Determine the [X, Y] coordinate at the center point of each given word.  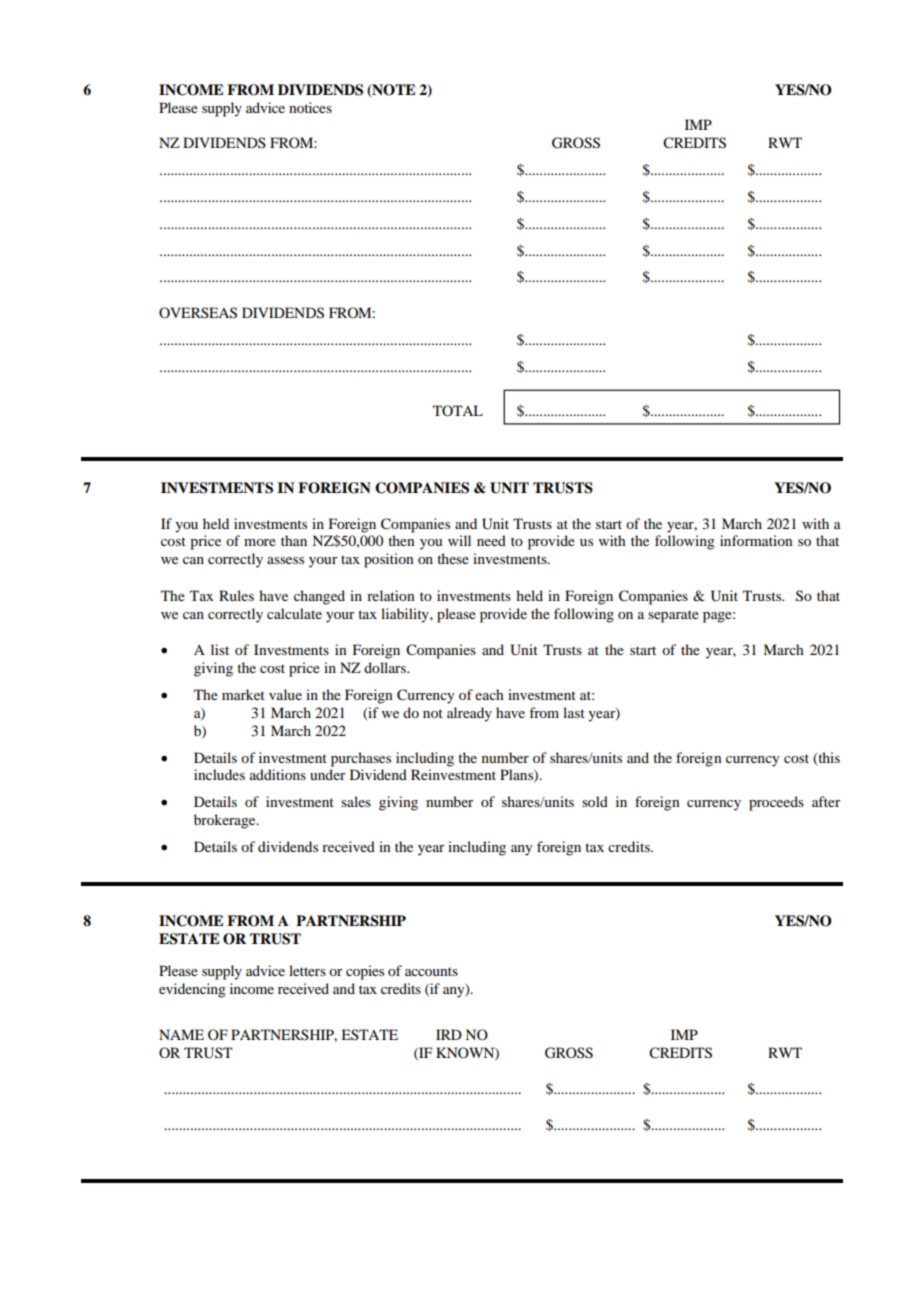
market [243, 694]
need [491, 540]
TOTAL [458, 410]
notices [310, 107]
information [756, 540]
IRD [449, 1034]
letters [307, 970]
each [489, 694]
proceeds [776, 803]
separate [673, 616]
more [260, 542]
